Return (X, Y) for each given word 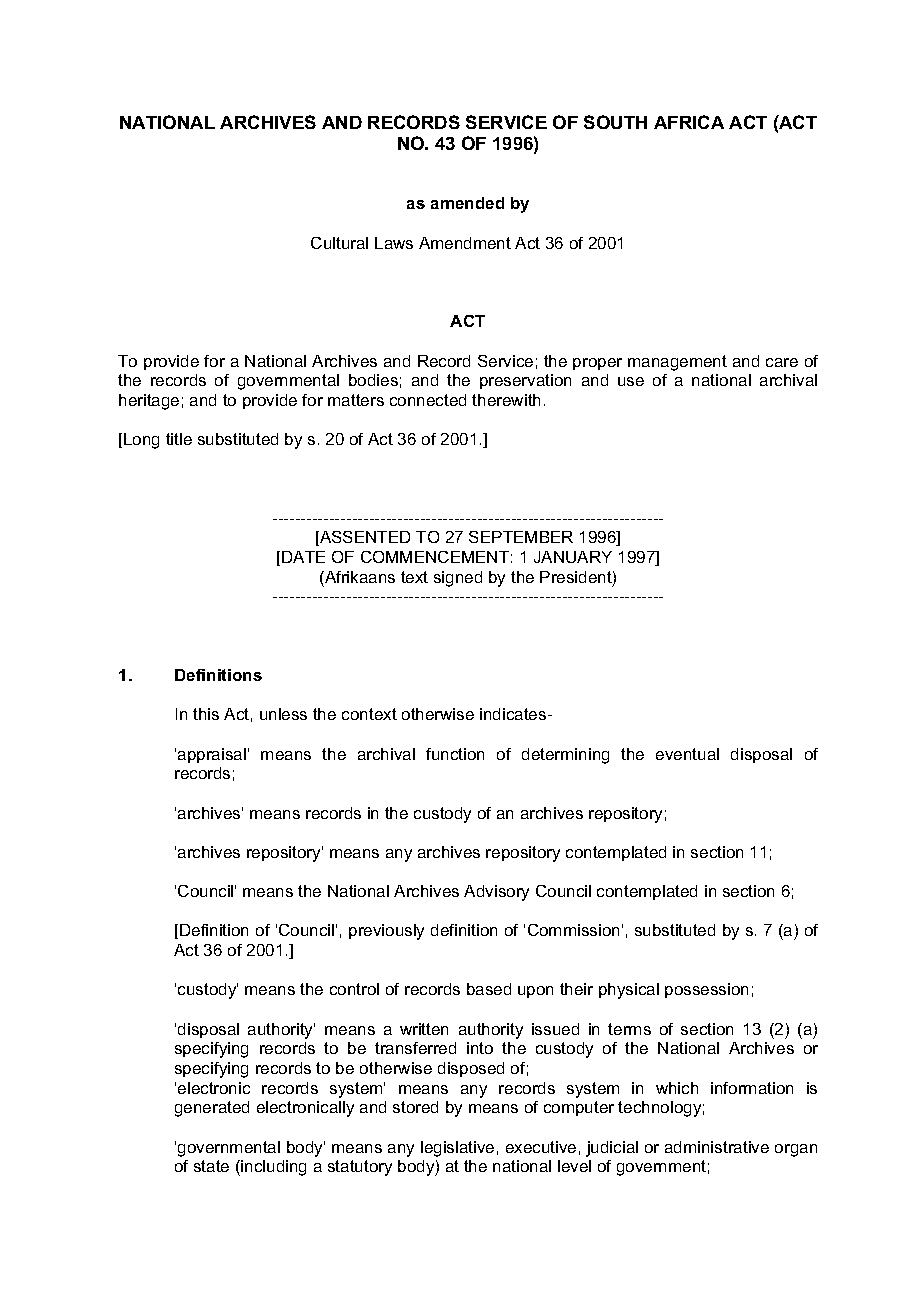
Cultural (339, 243)
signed (458, 579)
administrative (717, 1147)
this (206, 714)
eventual (687, 754)
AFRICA (689, 122)
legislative (457, 1149)
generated (212, 1109)
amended (467, 203)
